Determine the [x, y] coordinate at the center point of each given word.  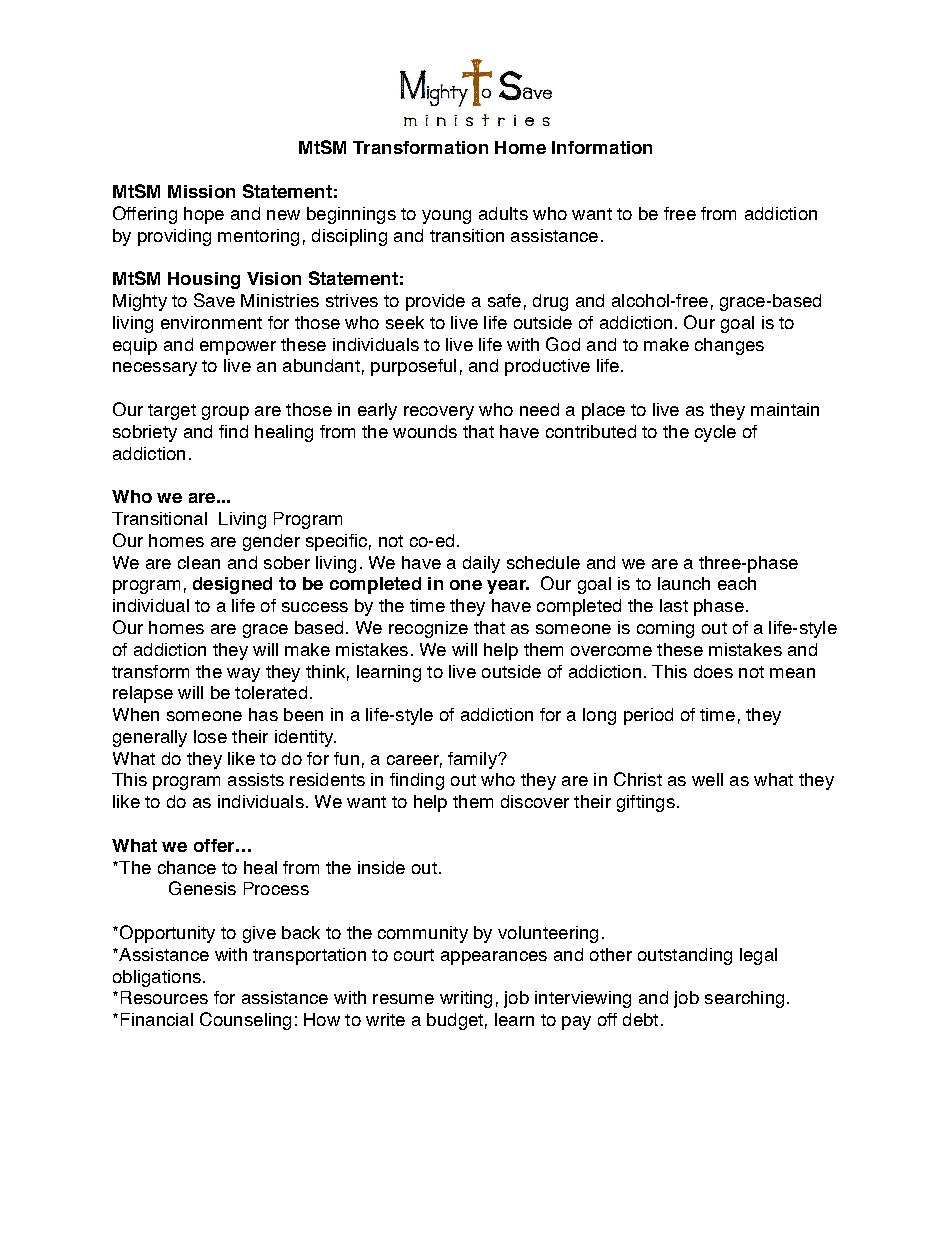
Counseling [245, 1021]
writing [466, 999]
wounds [425, 431]
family [473, 760]
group [225, 413]
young [446, 217]
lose [210, 736]
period [648, 716]
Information [602, 147]
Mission [201, 191]
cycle [715, 433]
